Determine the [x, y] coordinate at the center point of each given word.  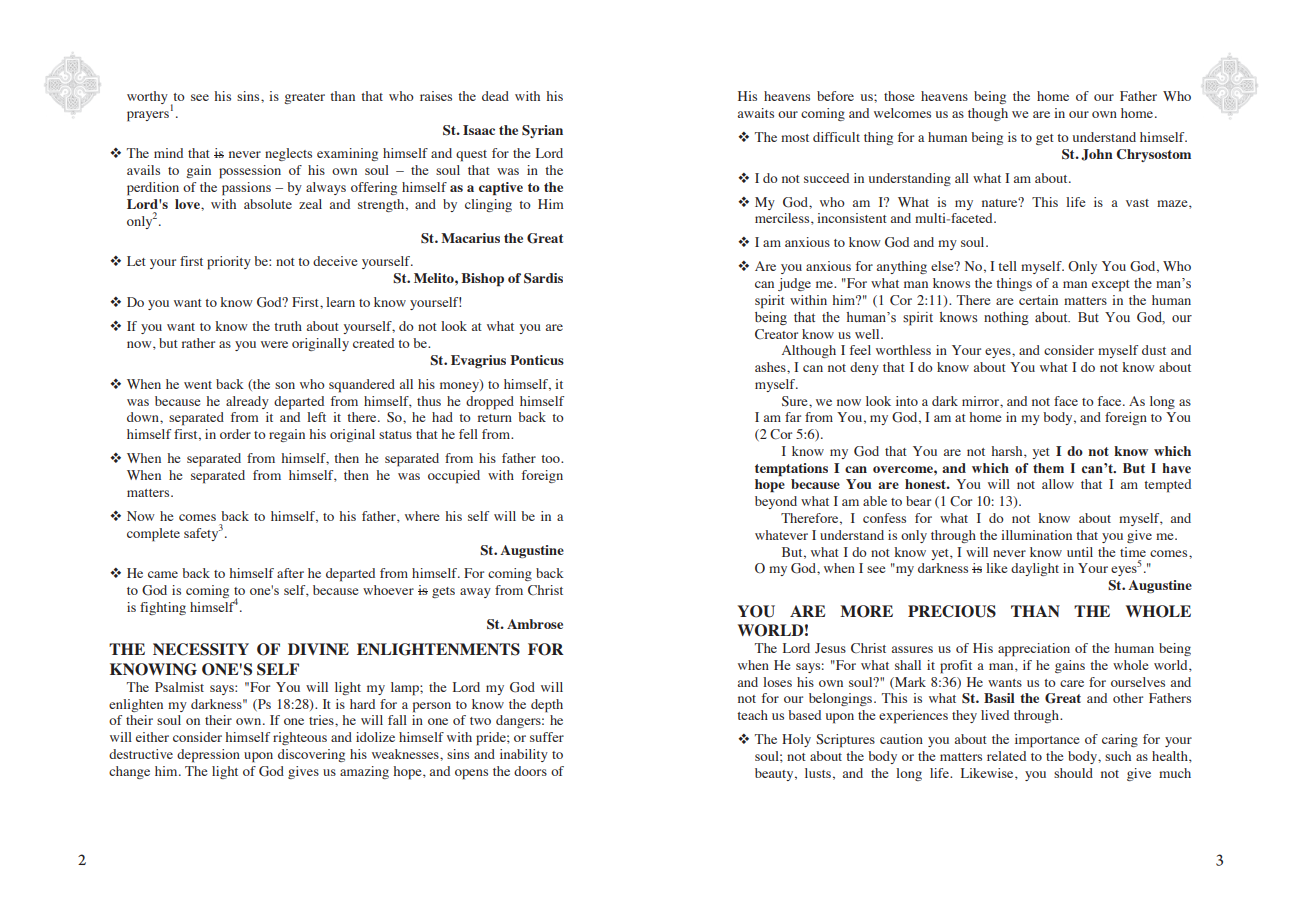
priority [229, 263]
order [235, 434]
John [1097, 155]
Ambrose [535, 624]
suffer [547, 737]
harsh [1008, 452]
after [290, 573]
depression [208, 756]
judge [794, 284]
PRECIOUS [952, 611]
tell [1007, 266]
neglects [288, 154]
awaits [756, 113]
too [551, 459]
